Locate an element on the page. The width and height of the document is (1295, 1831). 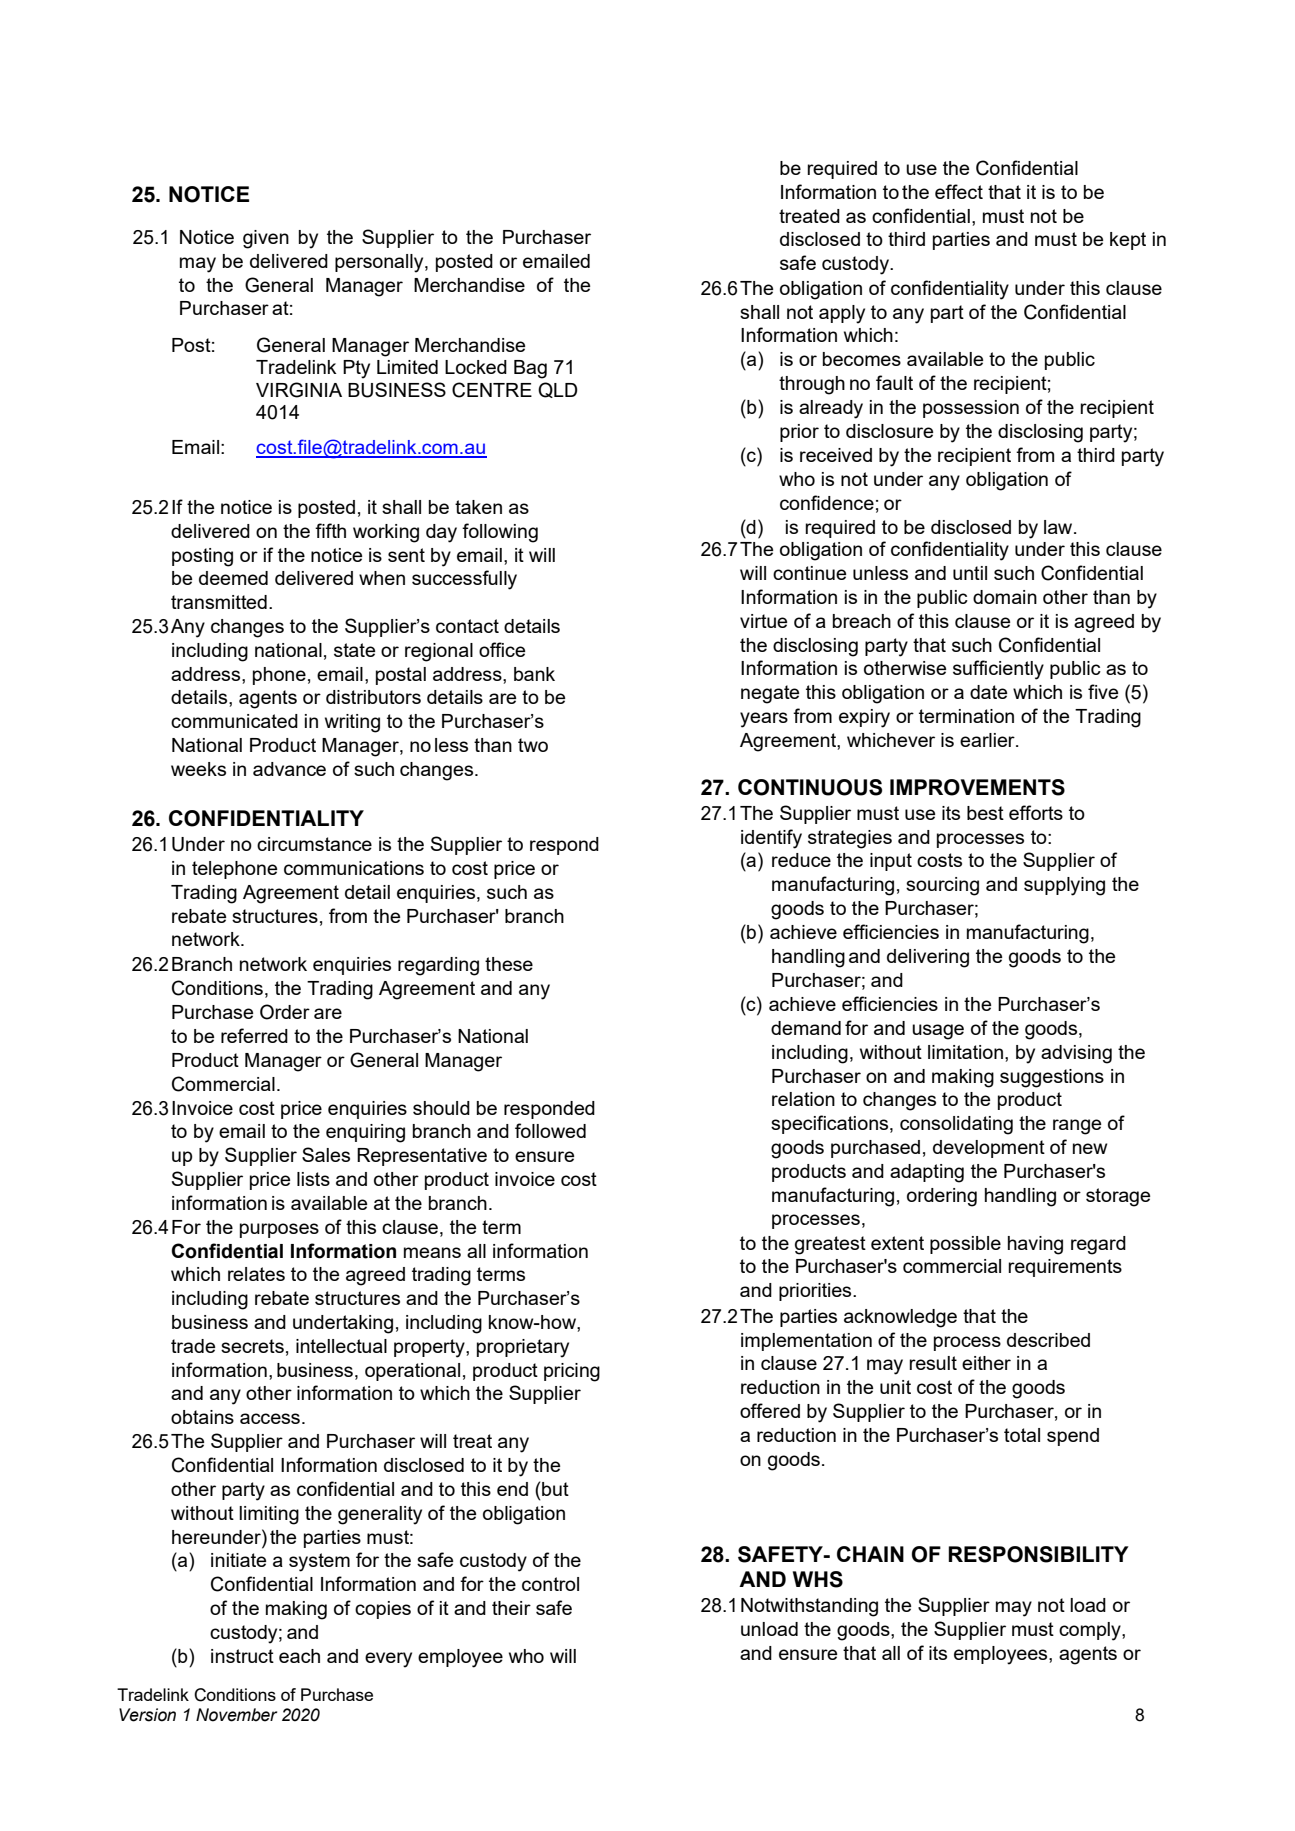
instruct is located at coordinates (242, 1656).
